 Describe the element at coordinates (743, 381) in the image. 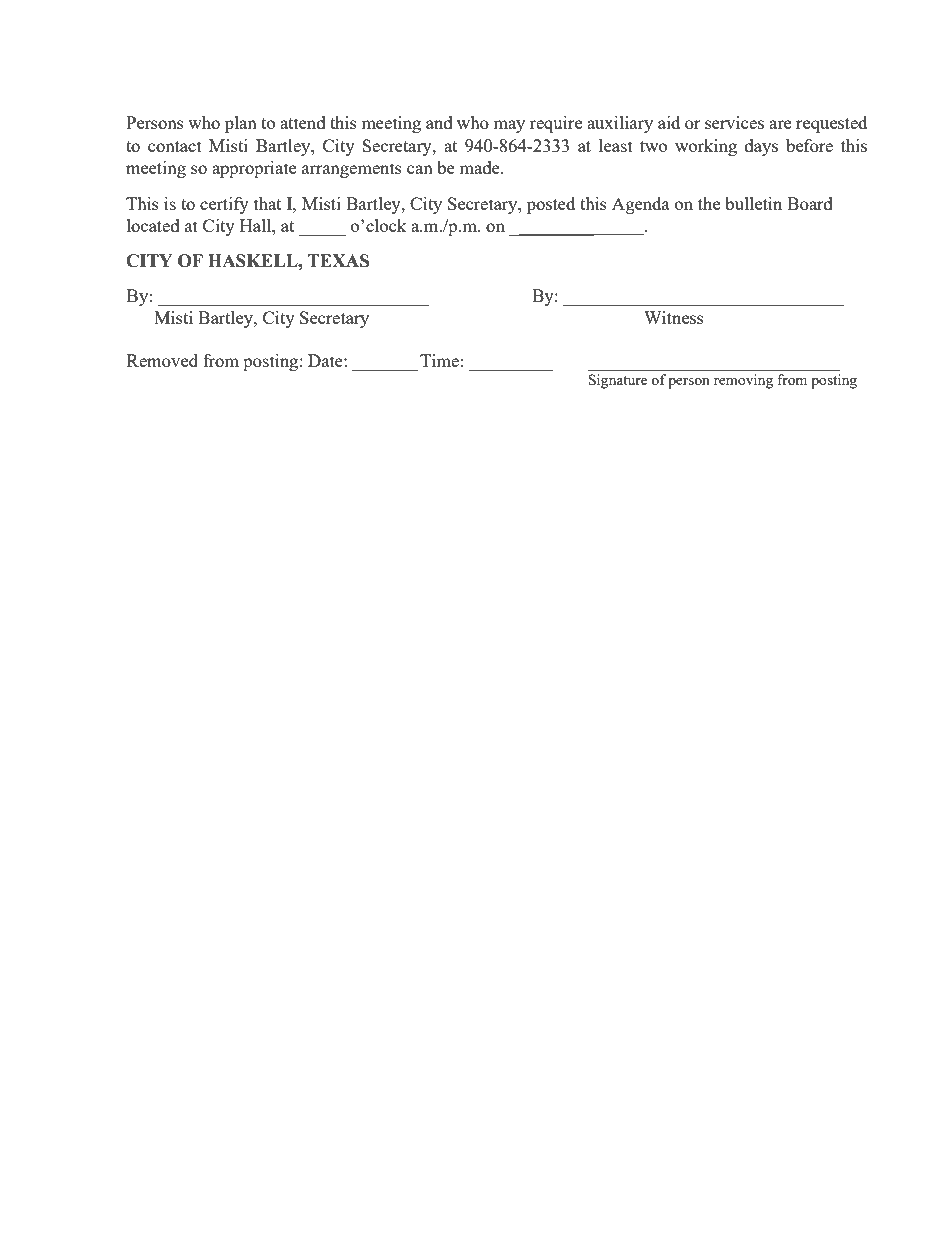

I see `removing` at that location.
